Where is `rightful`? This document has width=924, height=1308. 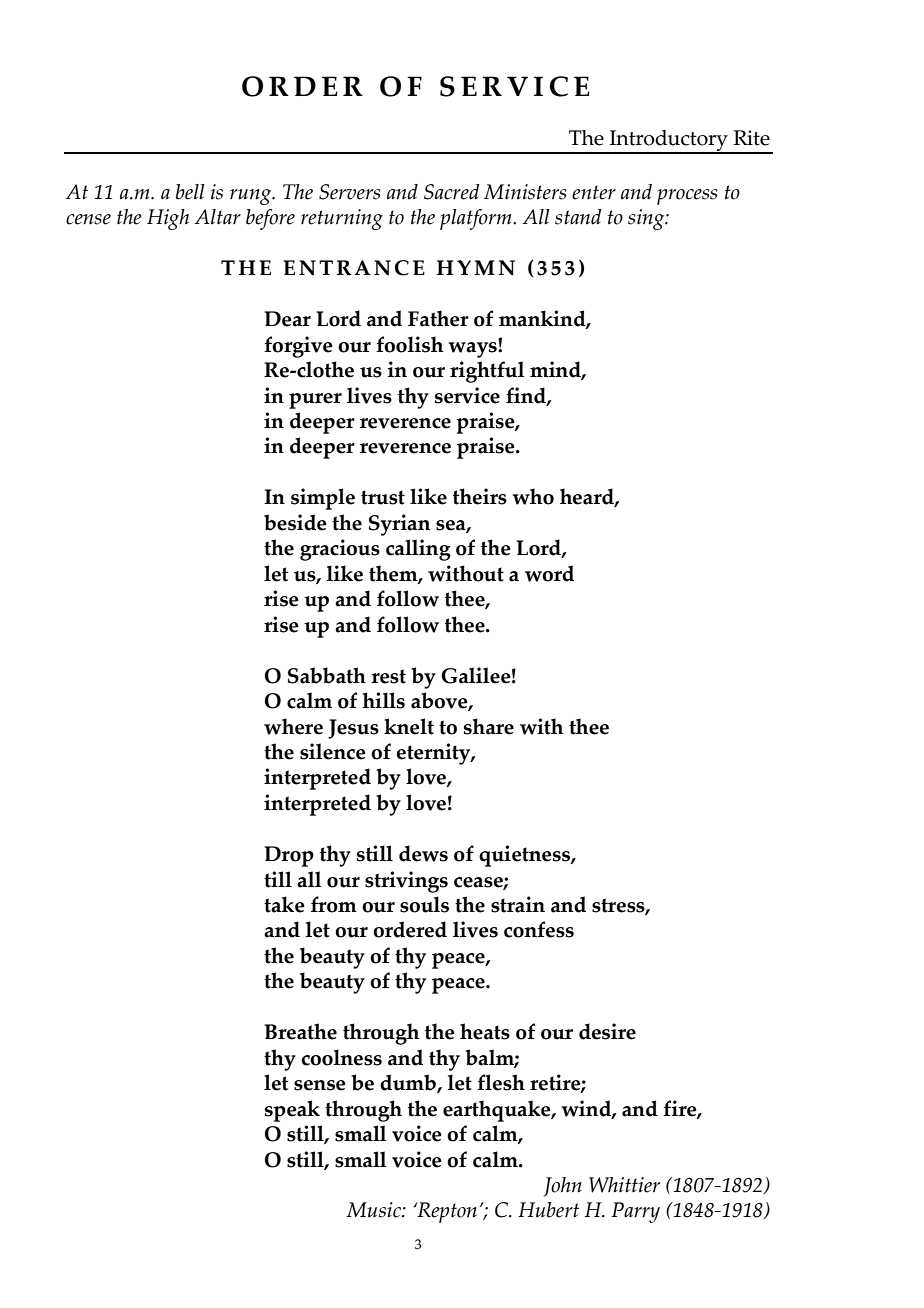
rightful is located at coordinates (487, 372).
